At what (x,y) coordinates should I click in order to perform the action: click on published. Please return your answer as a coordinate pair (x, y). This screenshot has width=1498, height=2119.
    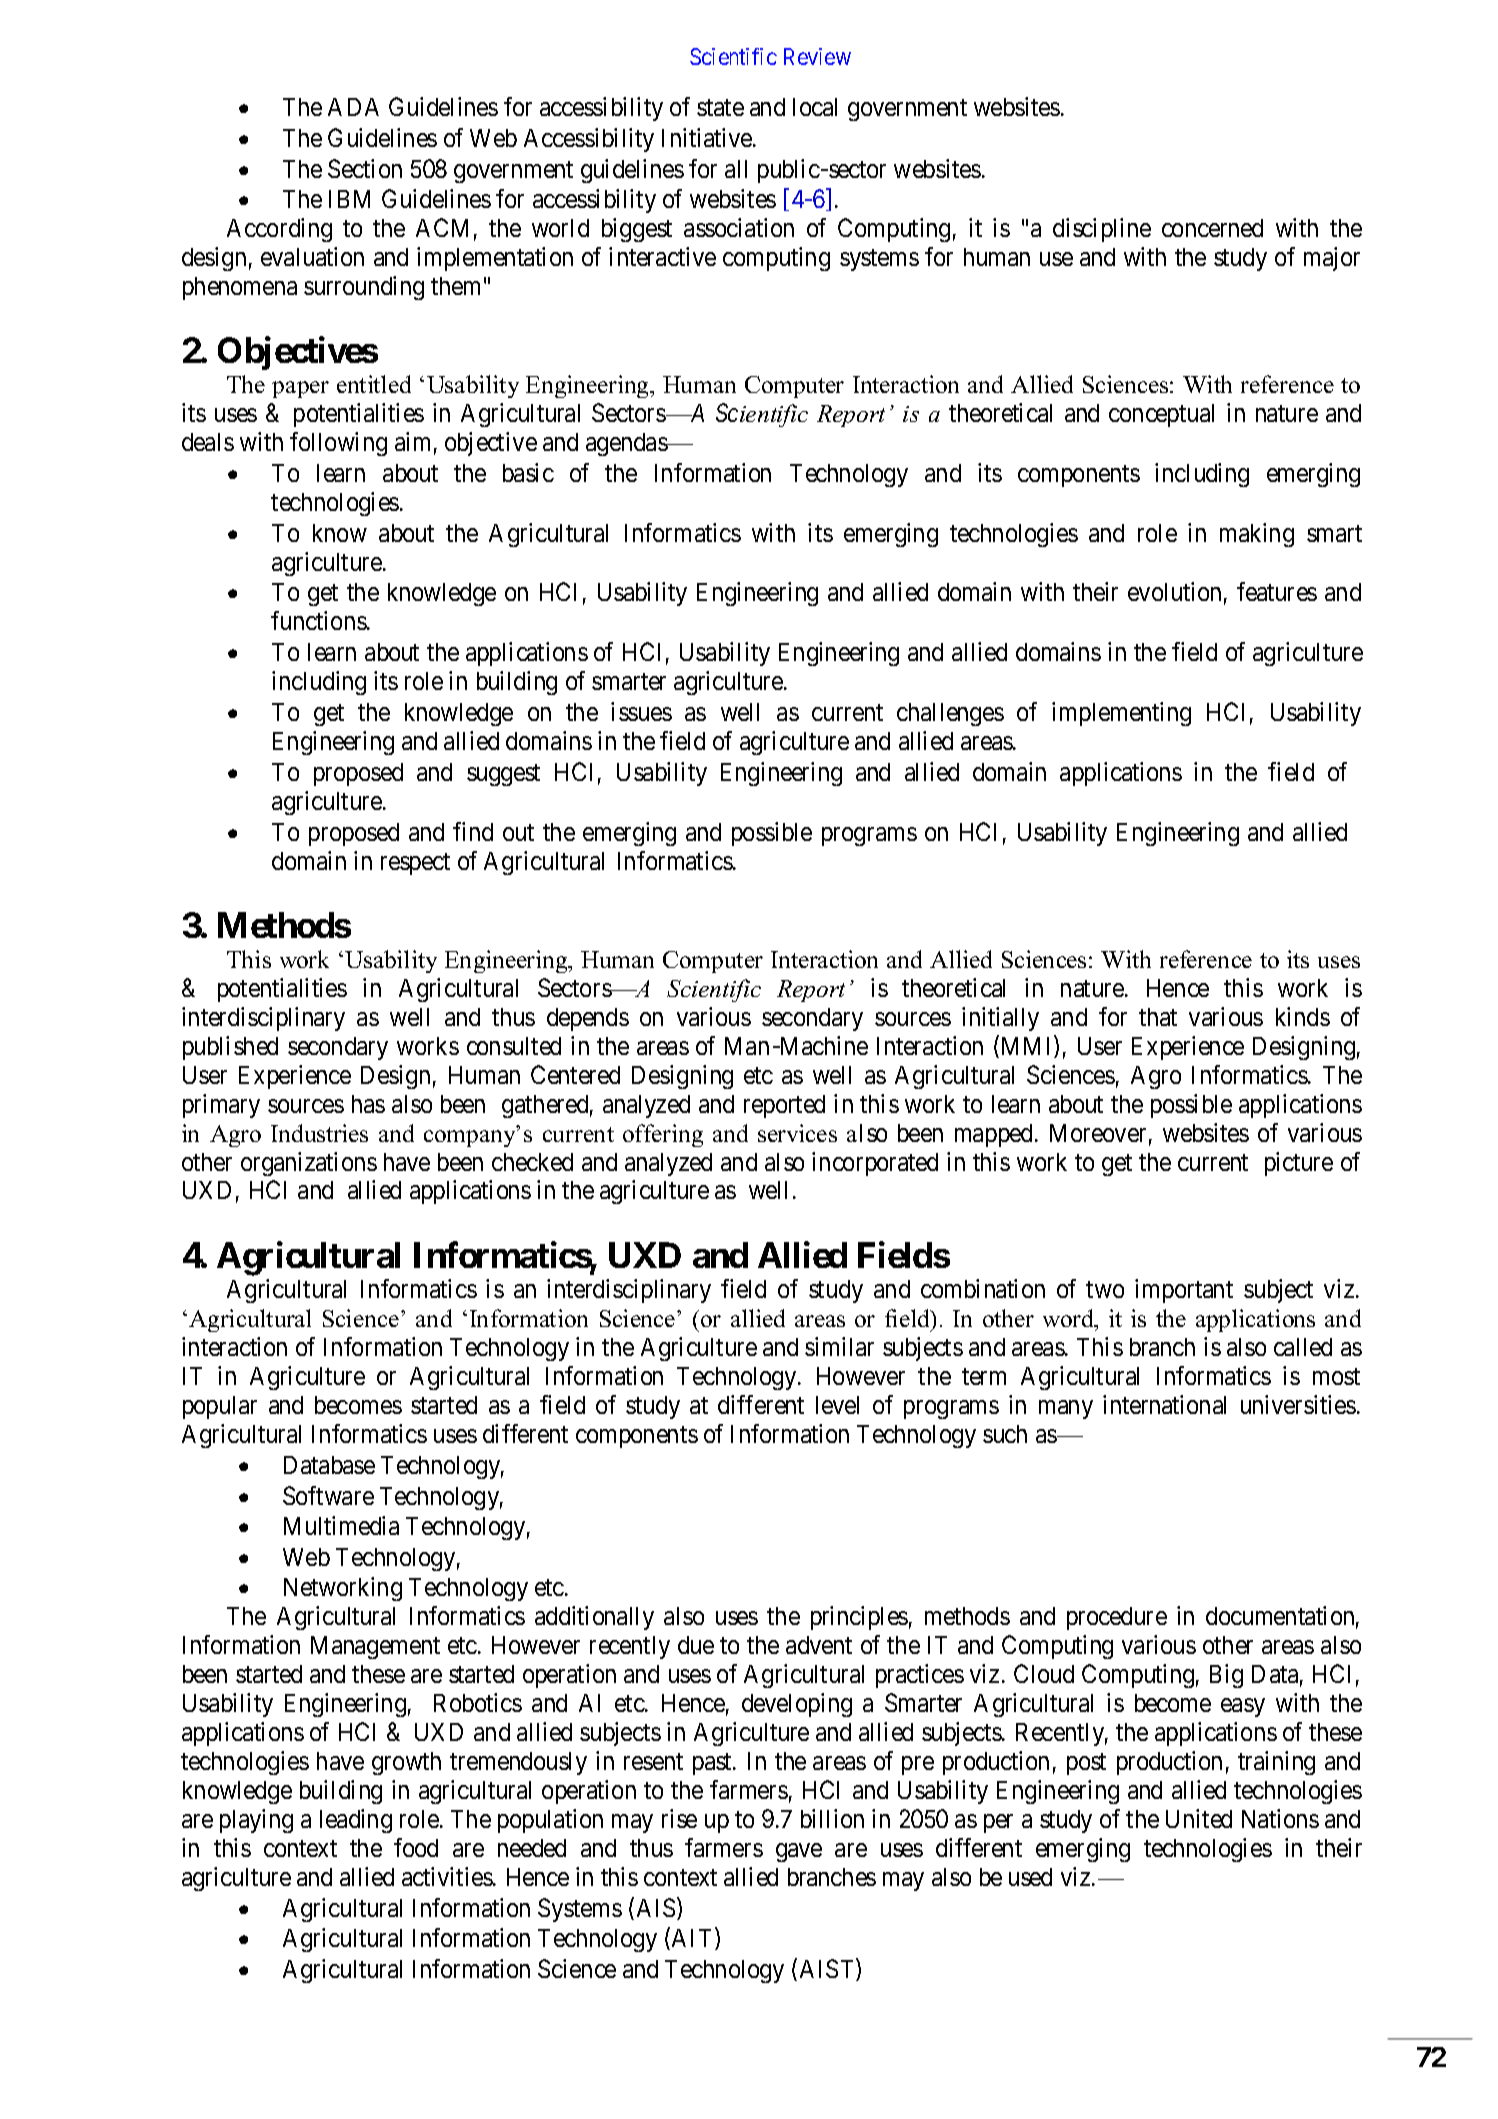
    Looking at the image, I should click on (230, 1048).
